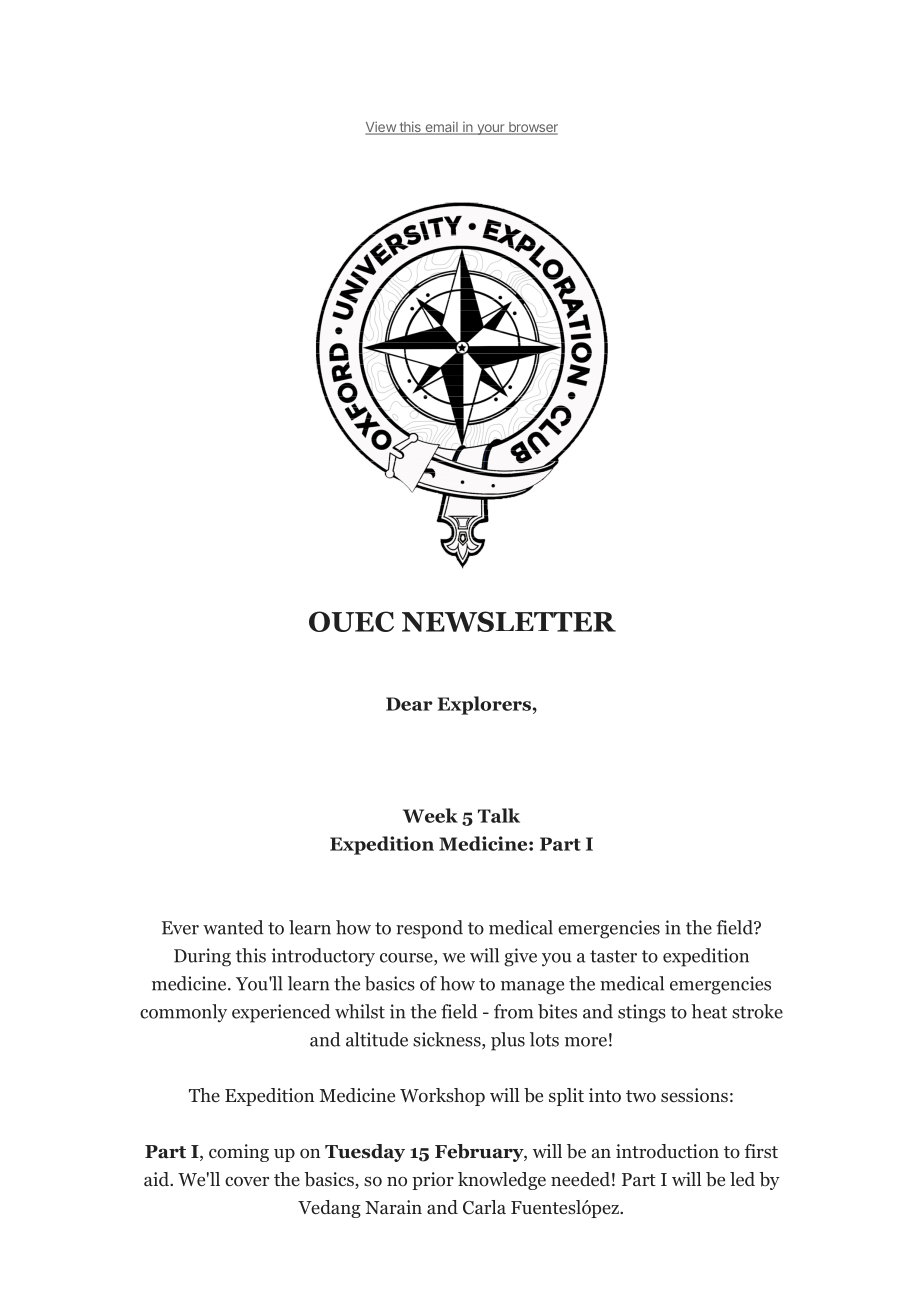 The height and width of the page is (1308, 924). I want to click on View, so click(381, 128).
